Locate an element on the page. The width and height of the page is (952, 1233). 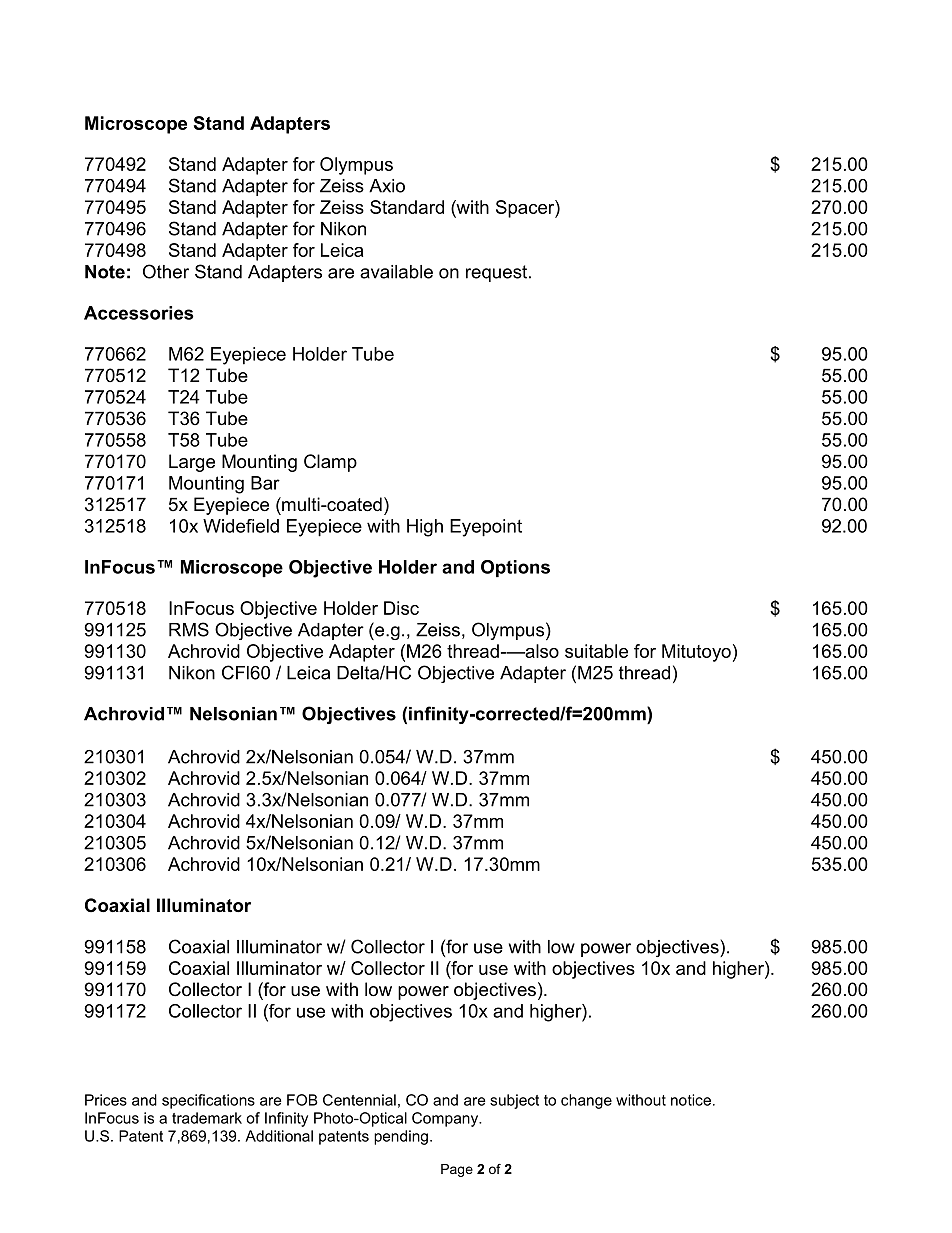
request is located at coordinates (496, 273).
